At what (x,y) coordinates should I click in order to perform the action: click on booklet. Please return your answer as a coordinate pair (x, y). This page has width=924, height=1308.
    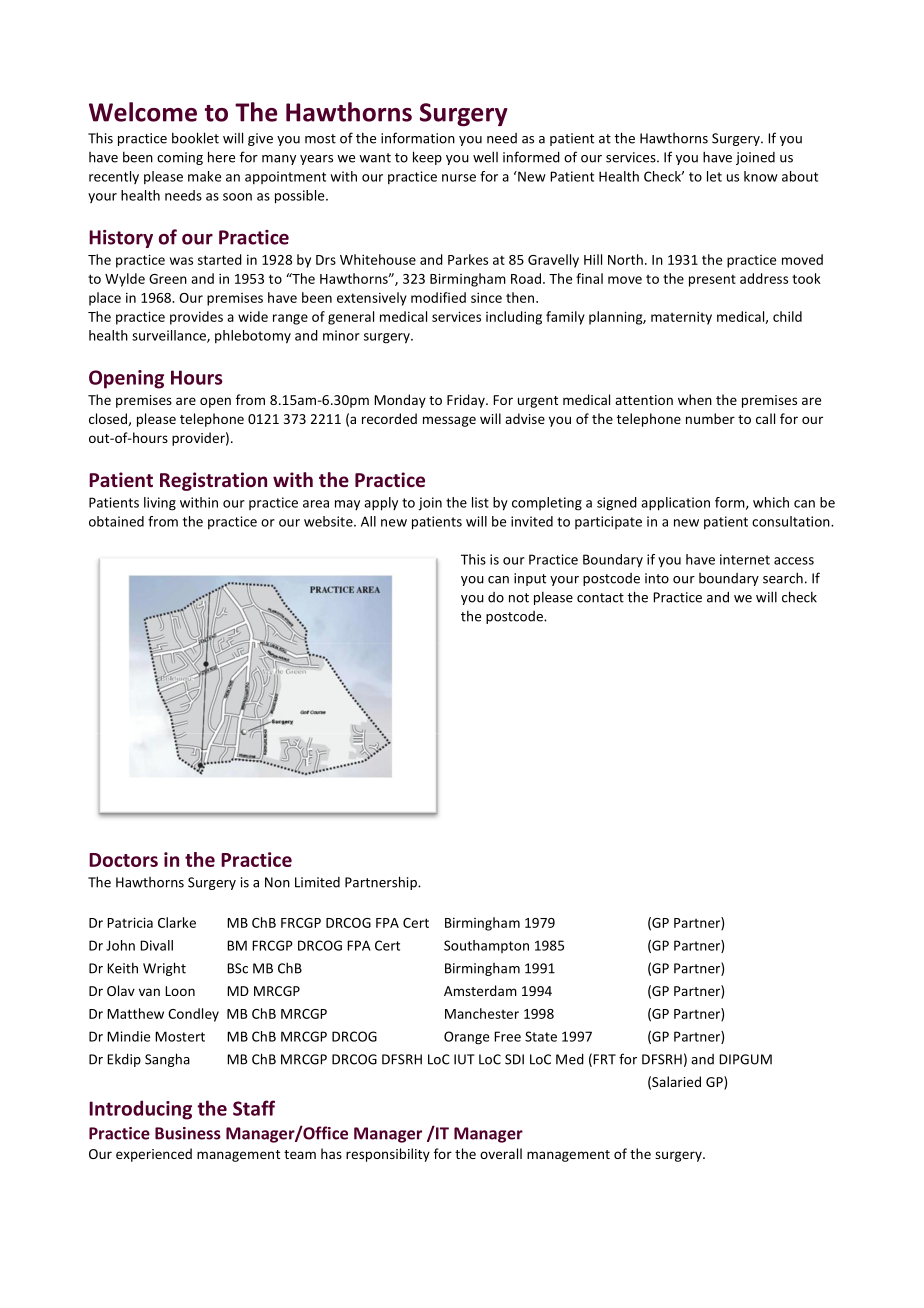
    Looking at the image, I should click on (195, 138).
